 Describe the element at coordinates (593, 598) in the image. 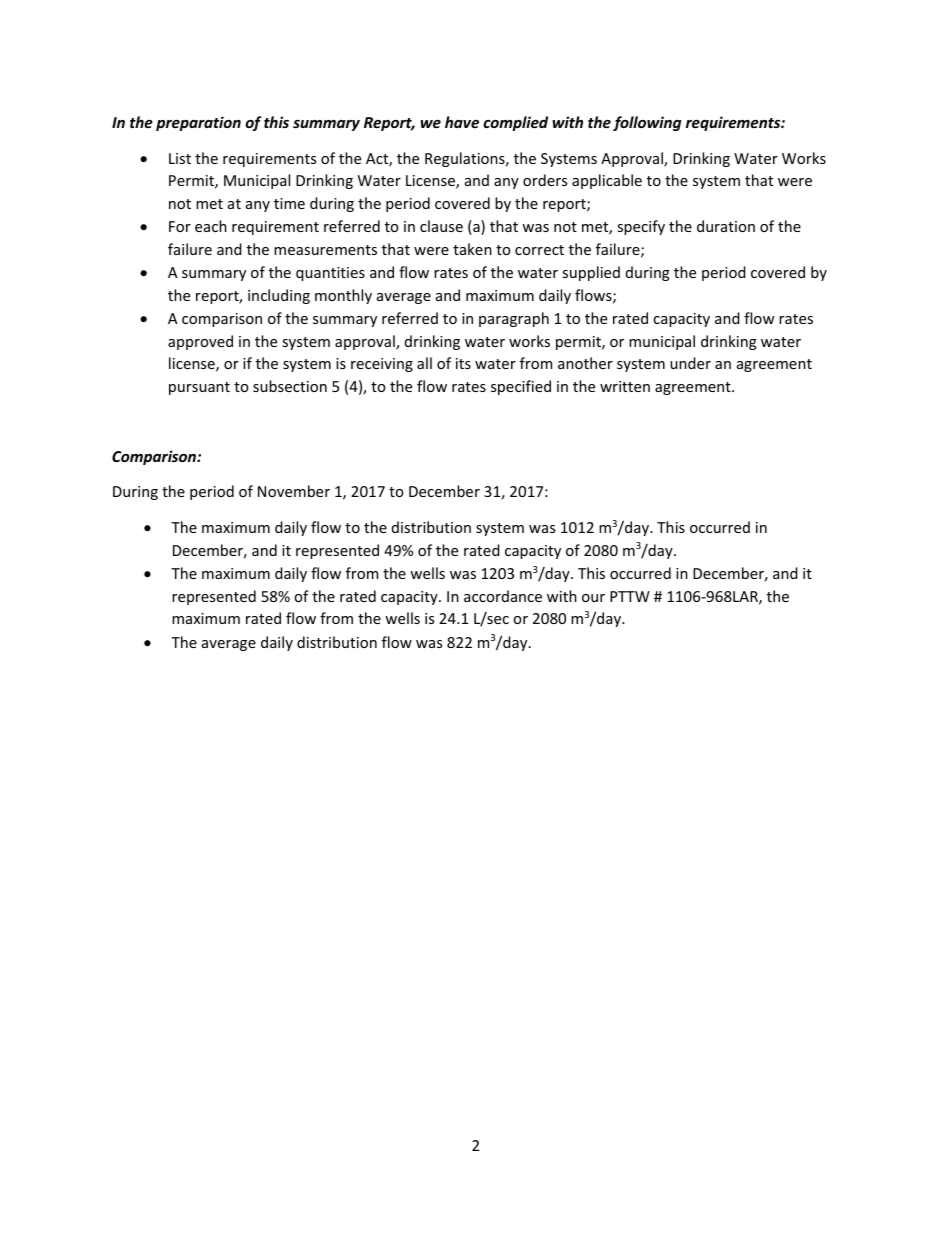

I see `our` at that location.
